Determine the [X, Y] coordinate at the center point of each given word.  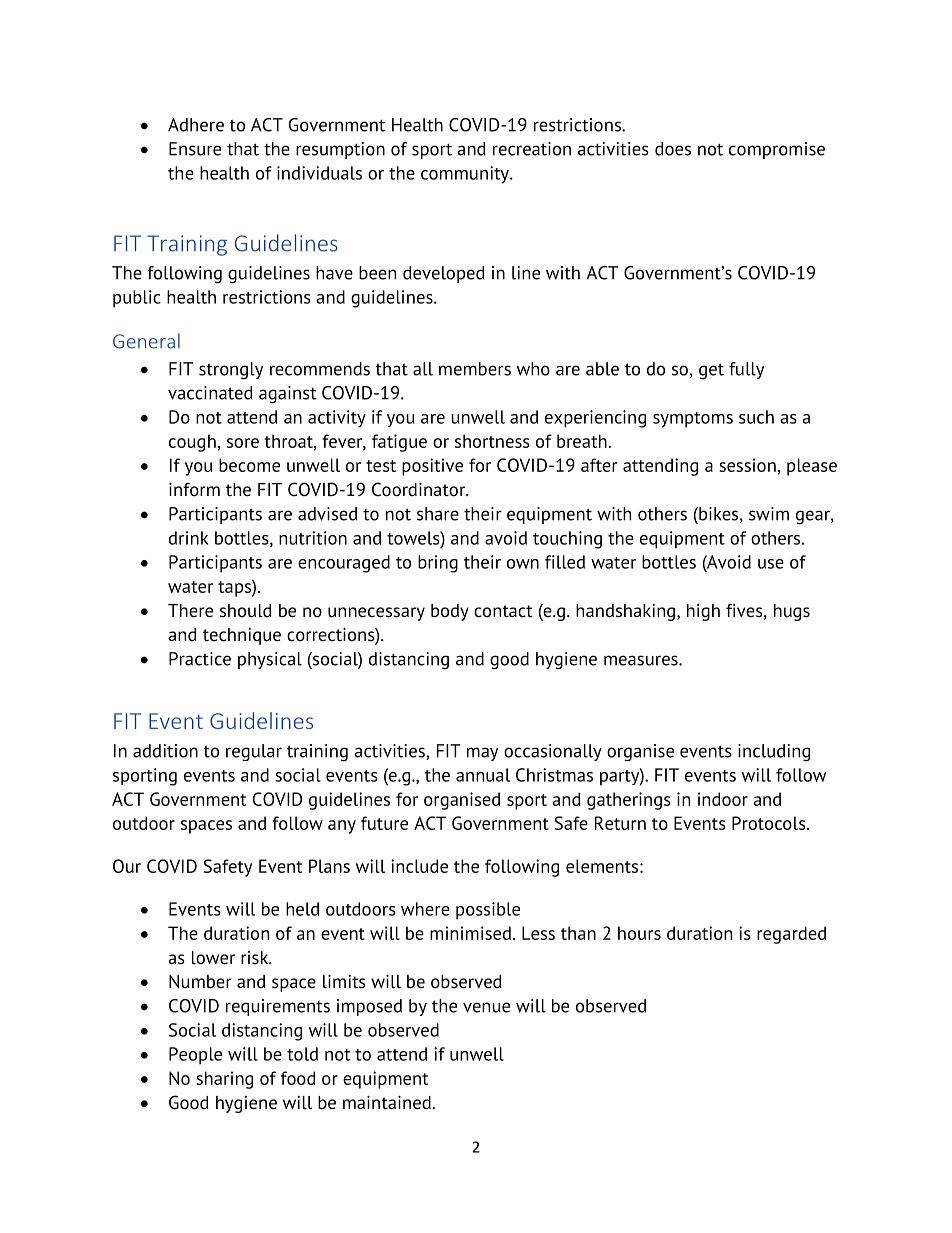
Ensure [195, 149]
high [703, 612]
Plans [329, 866]
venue [486, 1007]
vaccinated [210, 393]
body [450, 612]
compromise [777, 150]
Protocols [770, 823]
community [466, 175]
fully [746, 370]
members [475, 369]
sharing [224, 1080]
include [419, 866]
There [190, 611]
